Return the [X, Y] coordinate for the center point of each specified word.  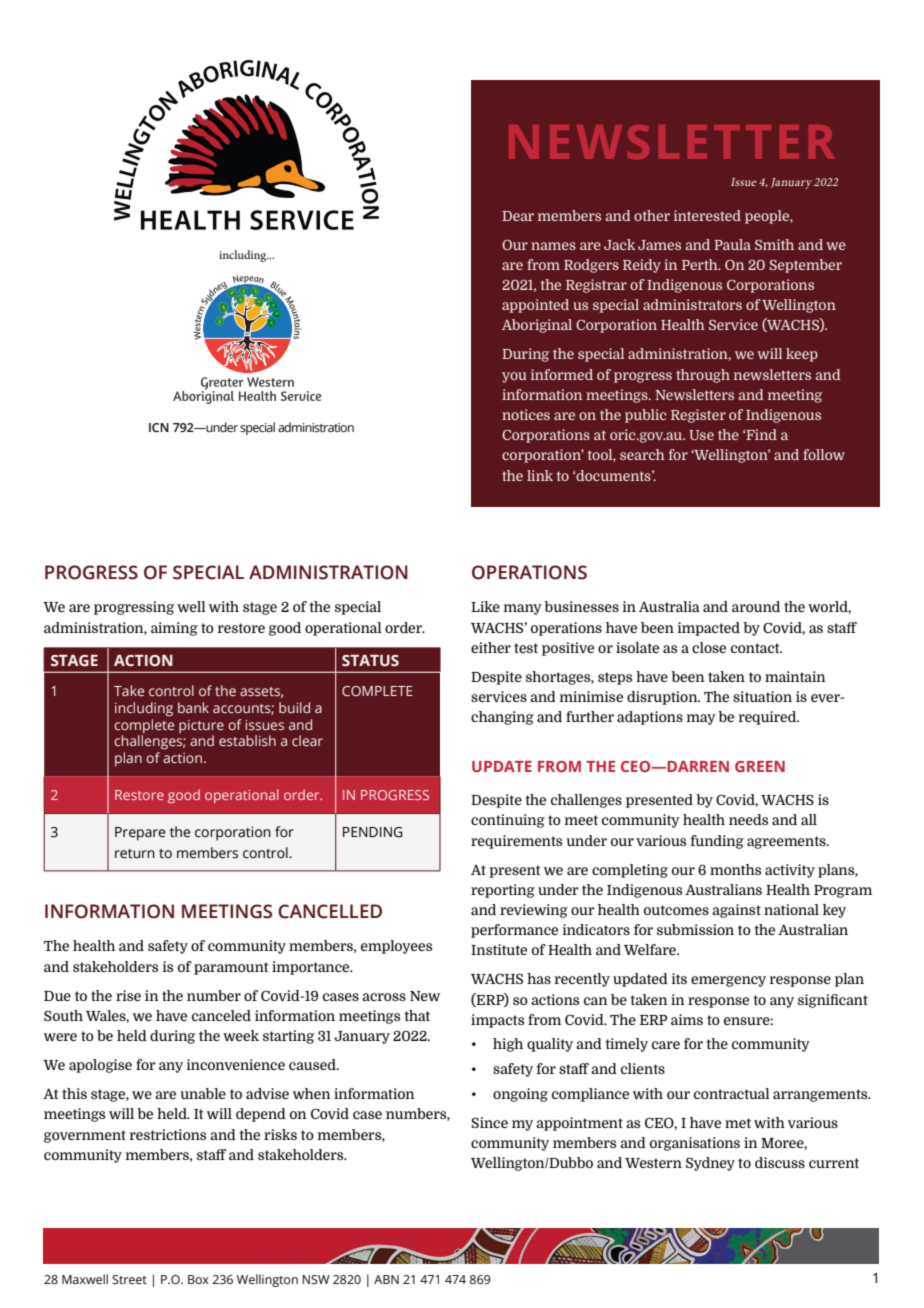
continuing [508, 821]
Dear [518, 216]
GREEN [760, 766]
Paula [732, 244]
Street [129, 1279]
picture [201, 728]
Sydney [710, 1164]
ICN [159, 427]
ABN [386, 1279]
